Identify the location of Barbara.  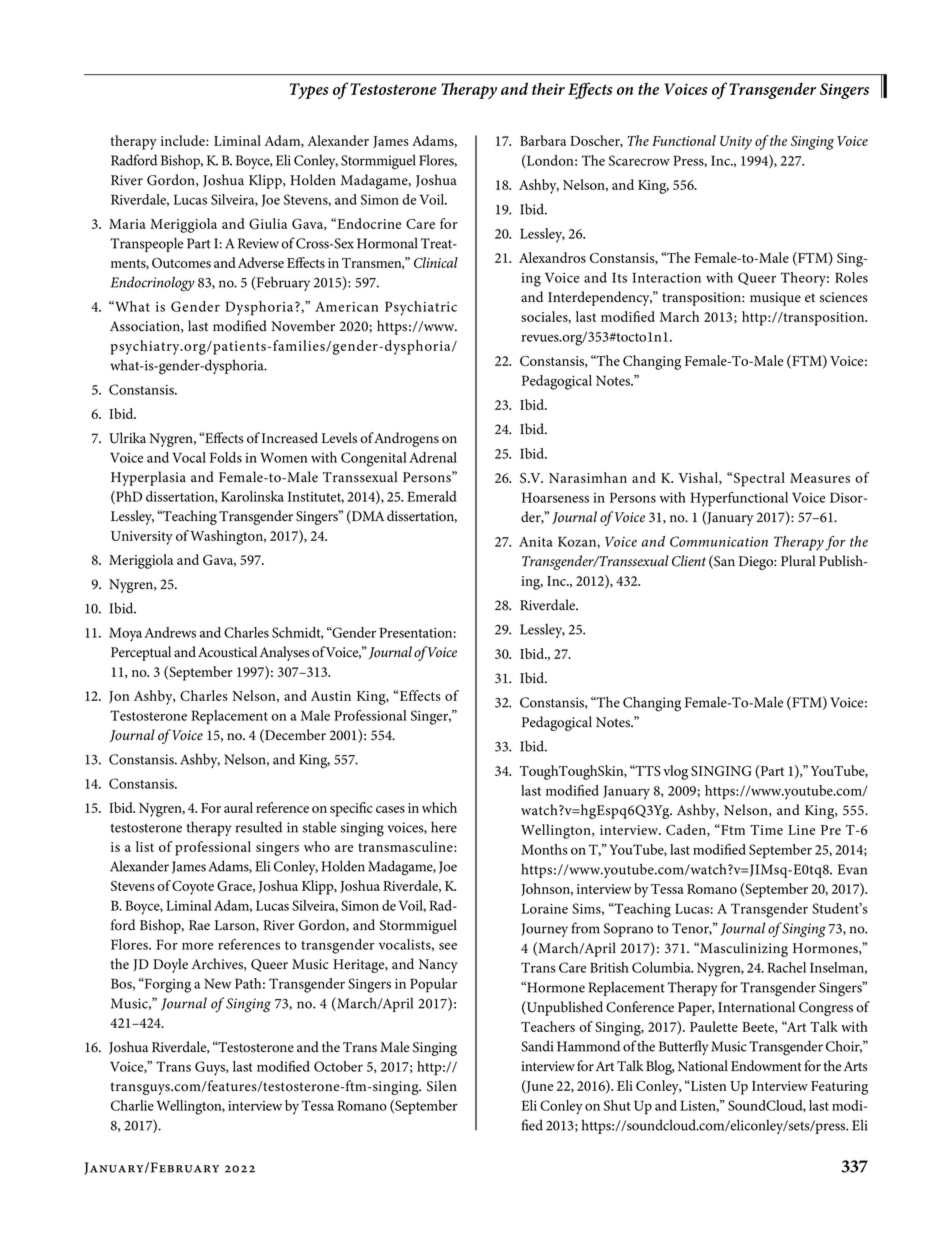
(543, 140).
